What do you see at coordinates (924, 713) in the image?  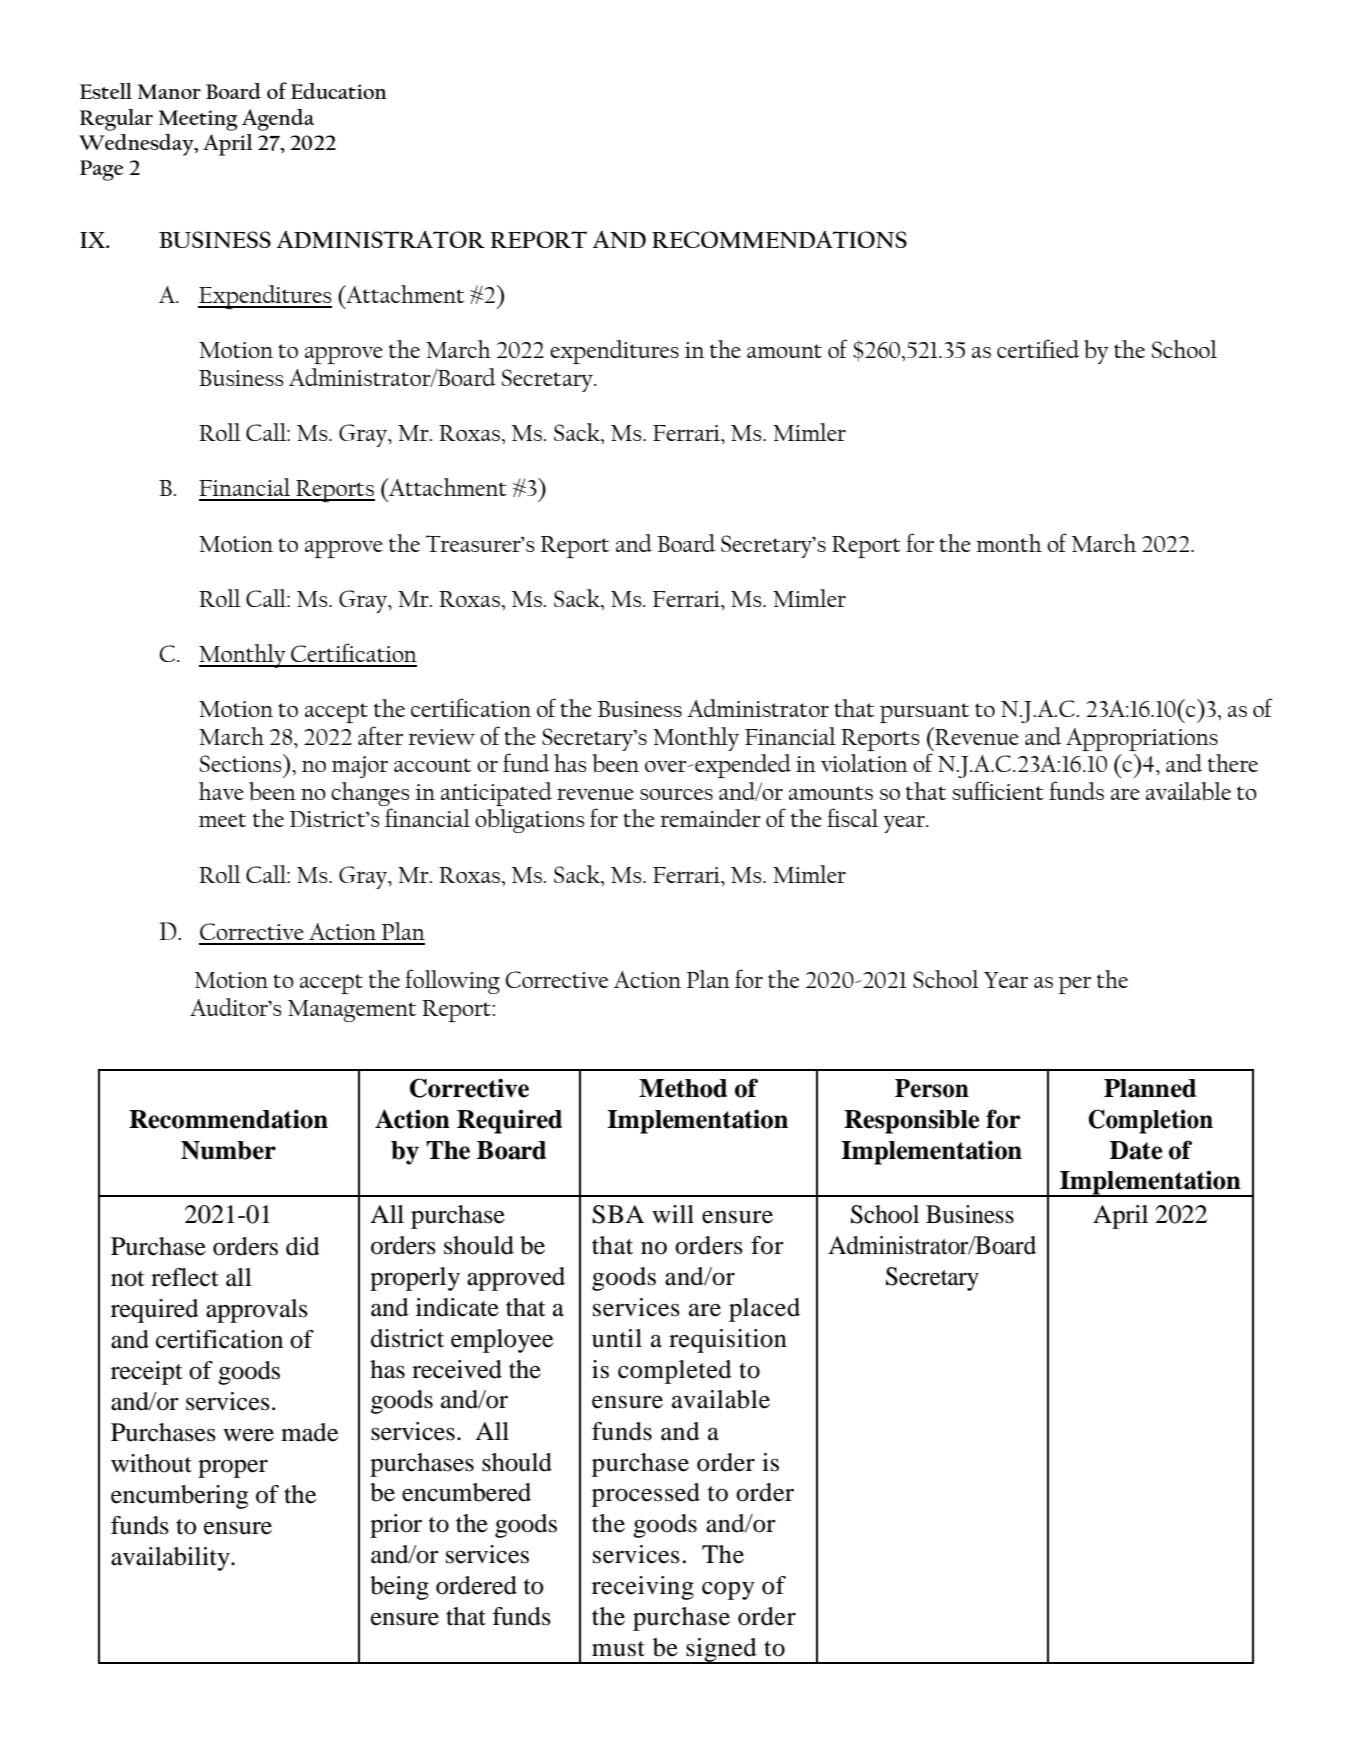 I see `pursuant` at bounding box center [924, 713].
